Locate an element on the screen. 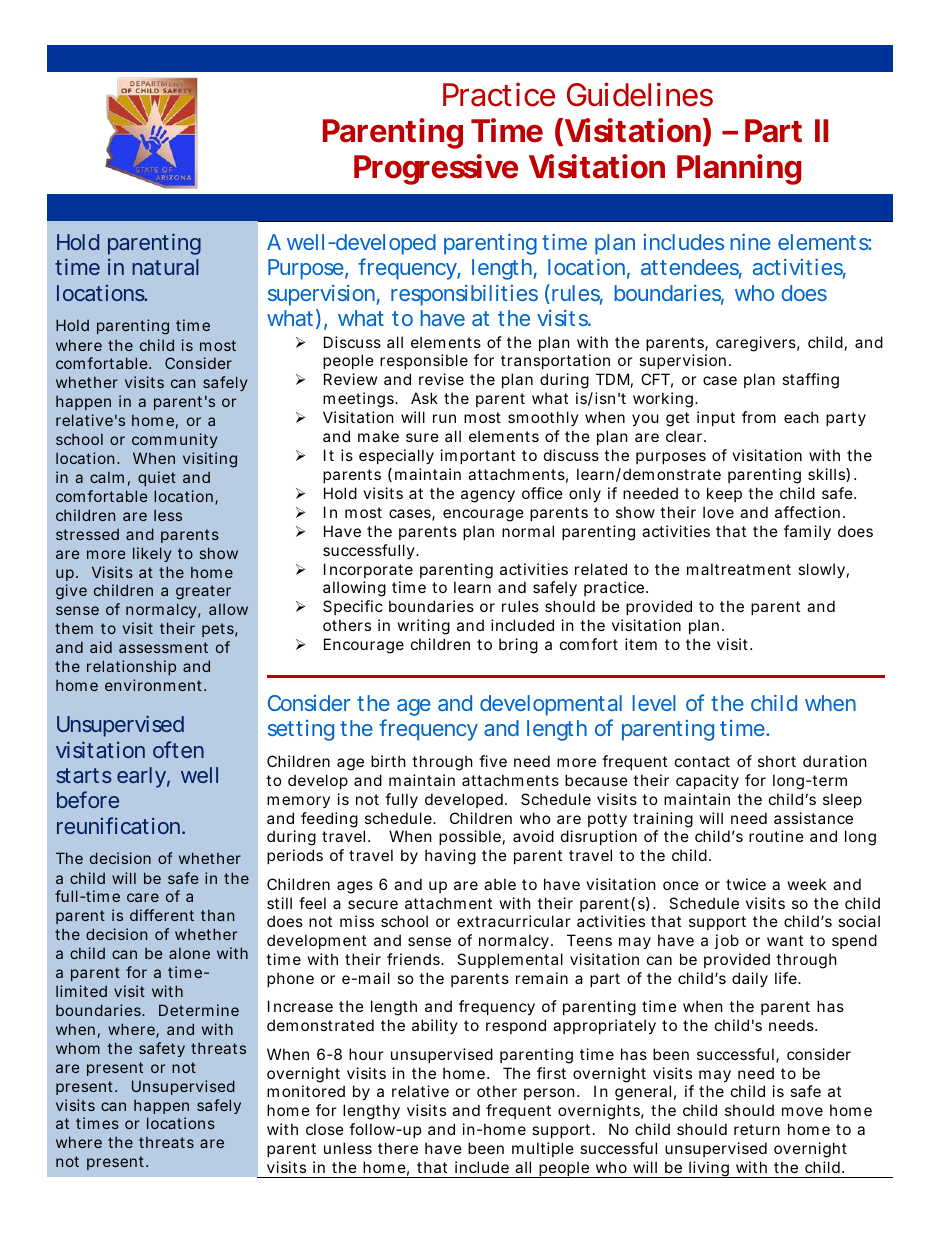 This screenshot has width=952, height=1233. natural is located at coordinates (165, 267).
